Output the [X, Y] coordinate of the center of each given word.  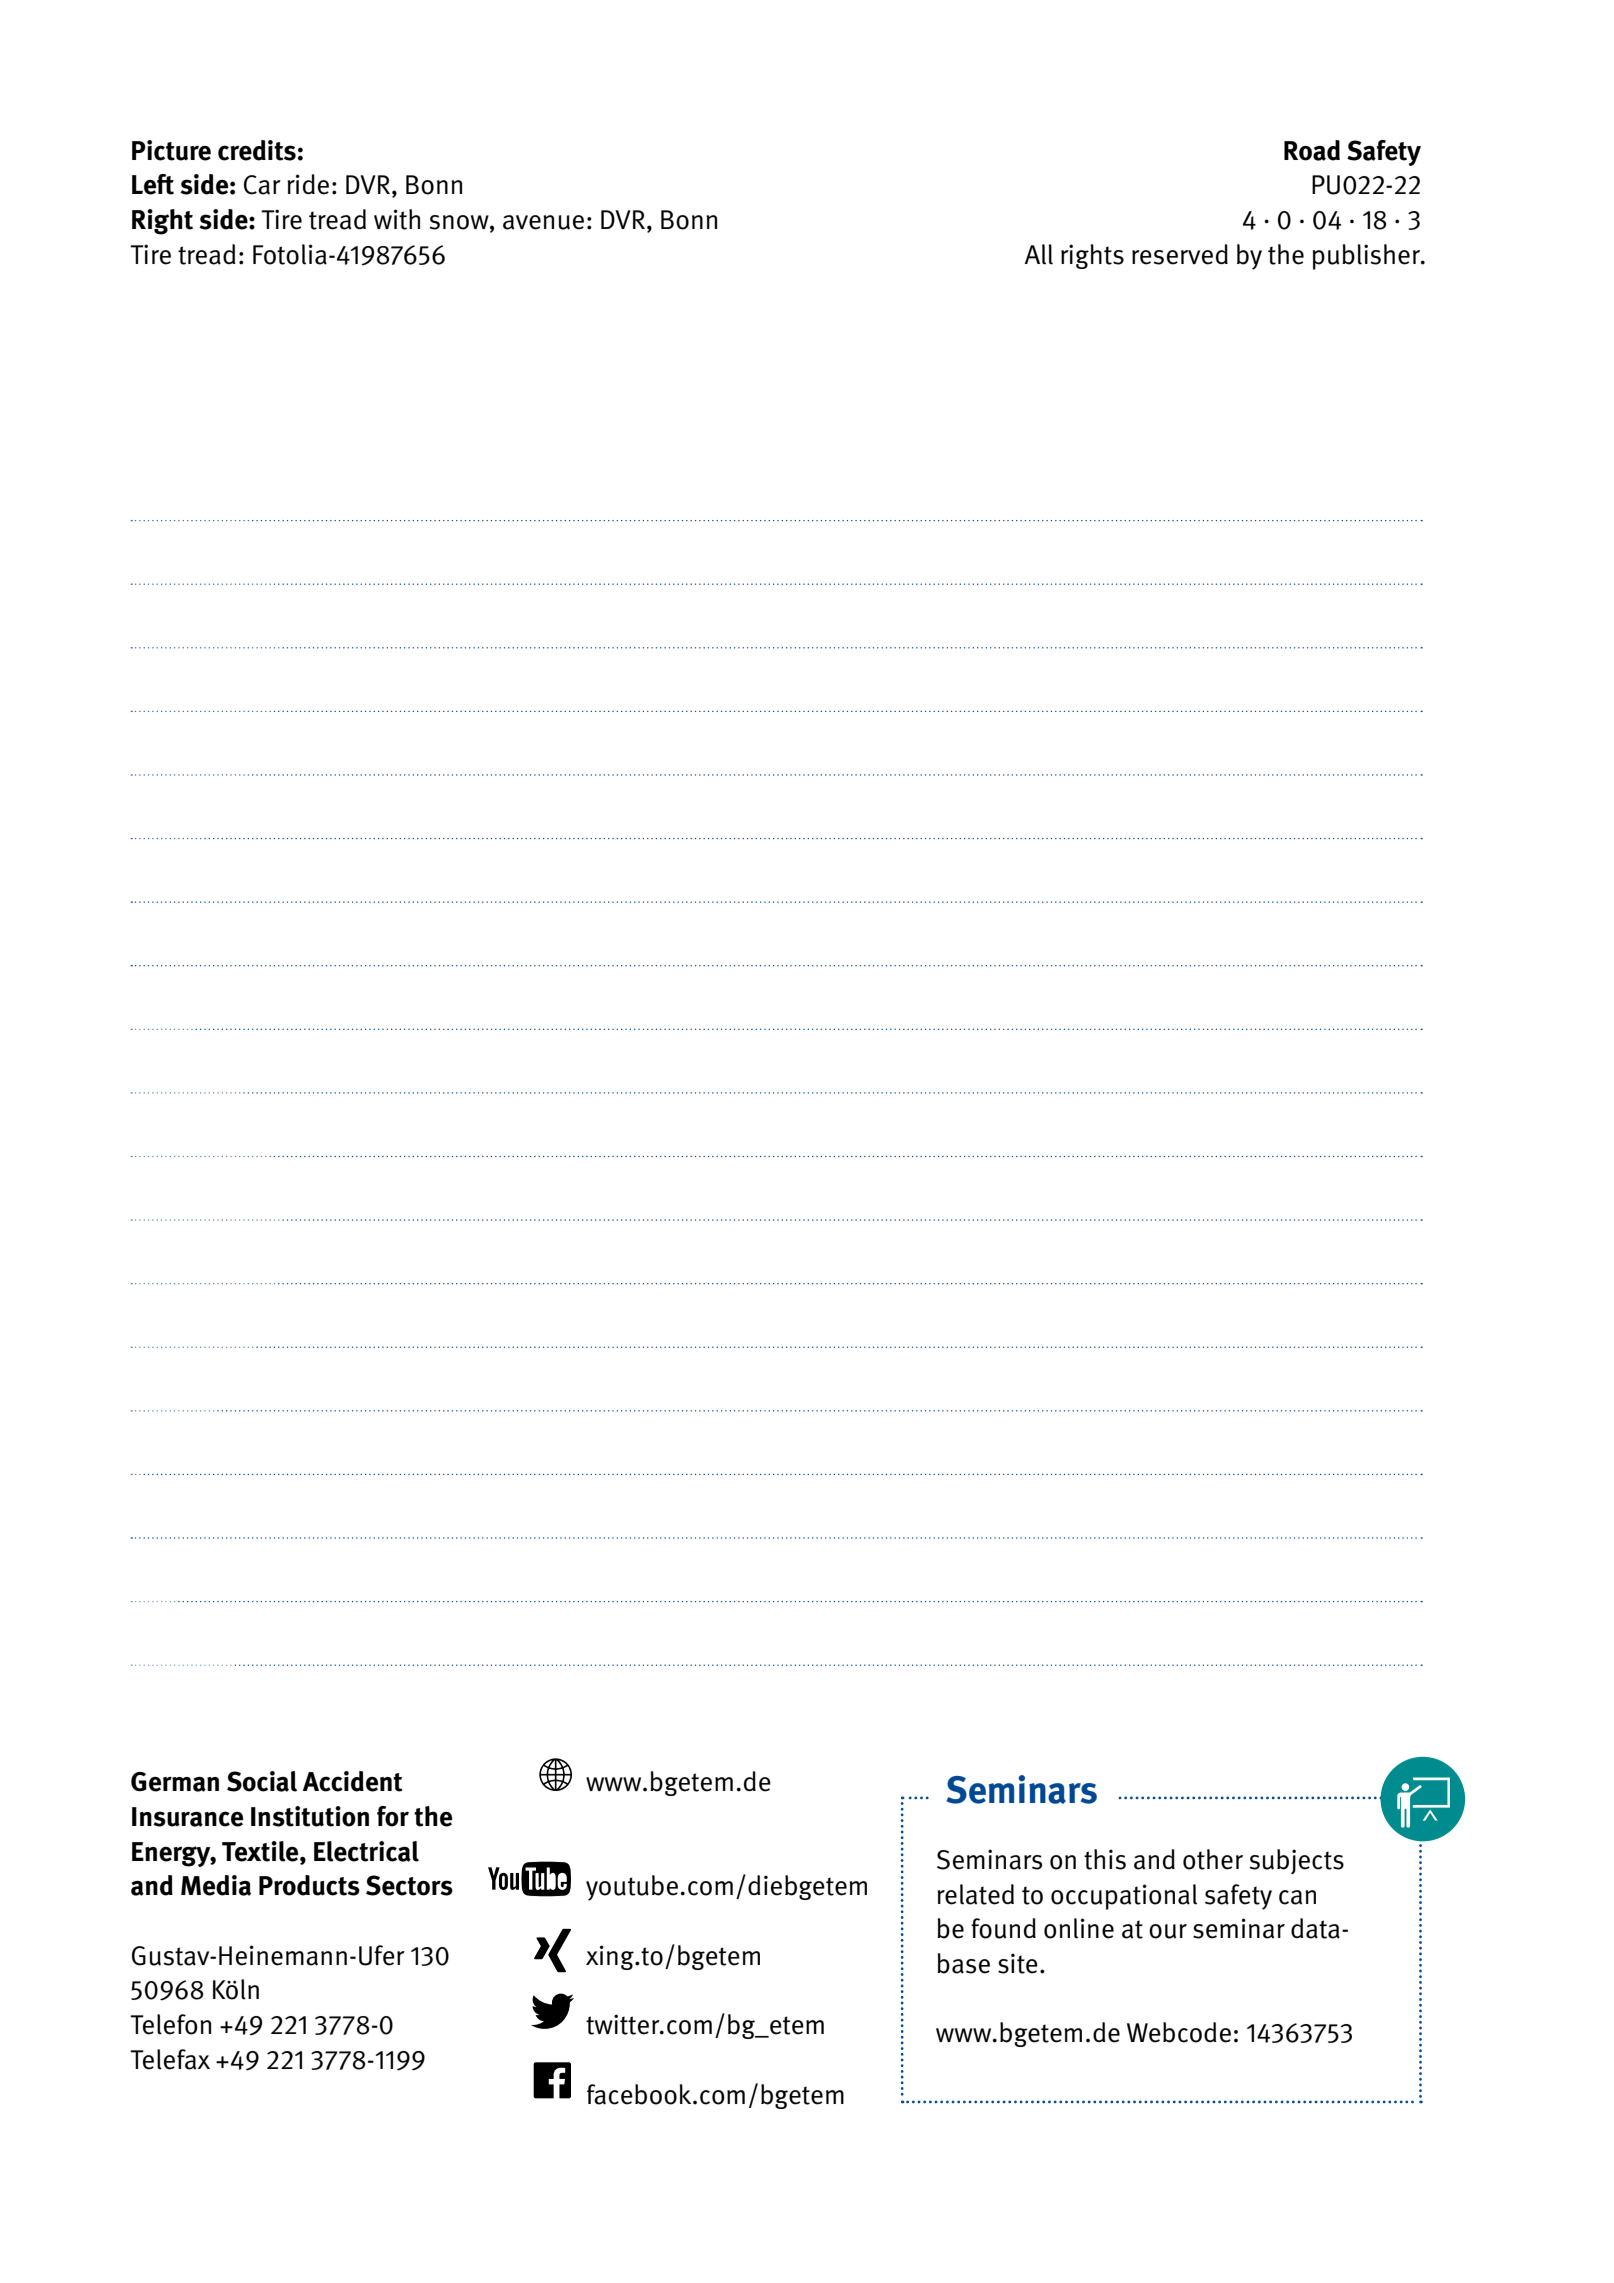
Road [1312, 150]
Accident [352, 1781]
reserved [1180, 254]
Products [309, 1885]
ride [308, 184]
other [1213, 1859]
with [397, 219]
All [1039, 254]
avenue [543, 222]
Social [262, 1781]
